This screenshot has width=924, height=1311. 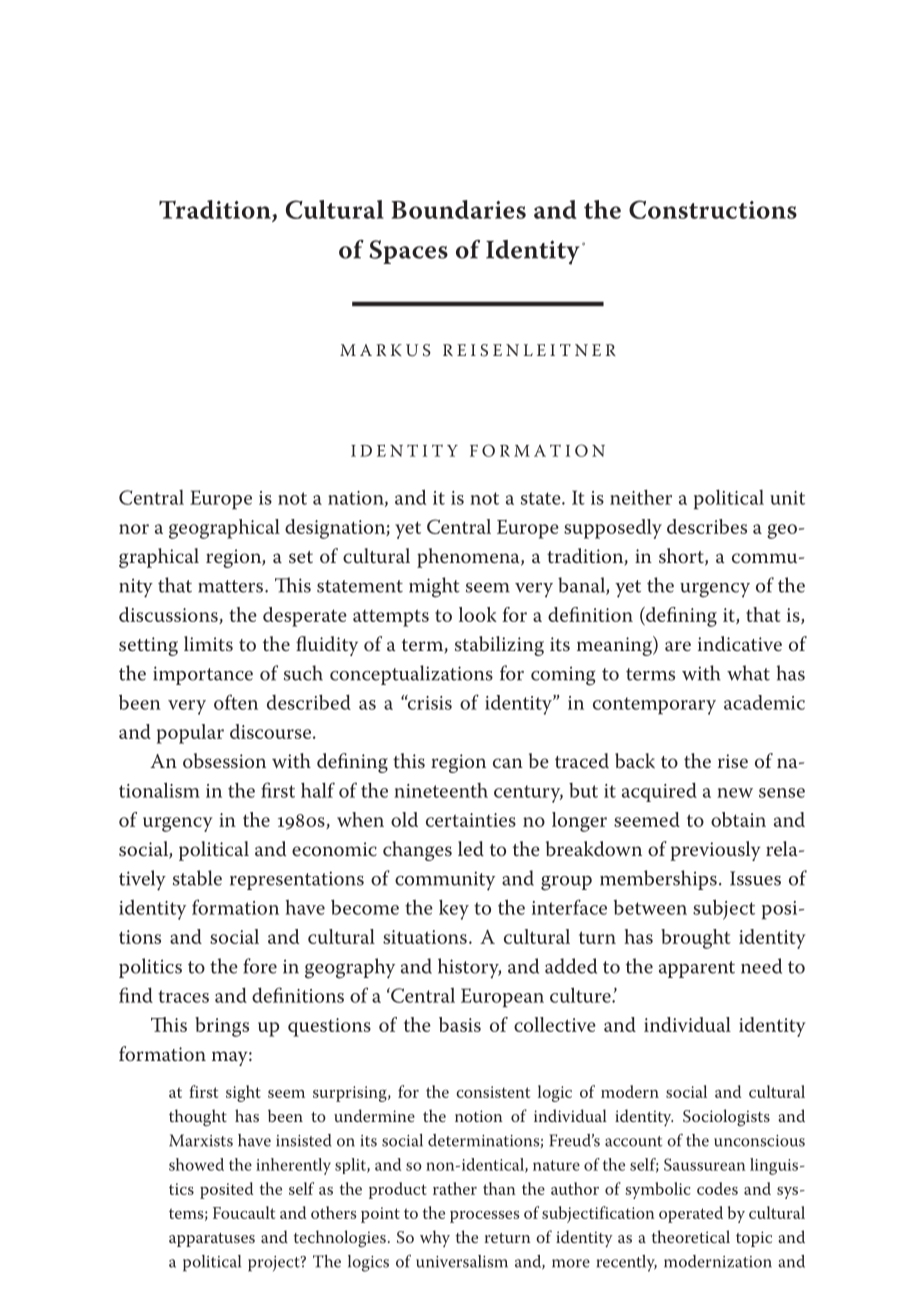 What do you see at coordinates (697, 969) in the screenshot?
I see `apparent` at bounding box center [697, 969].
